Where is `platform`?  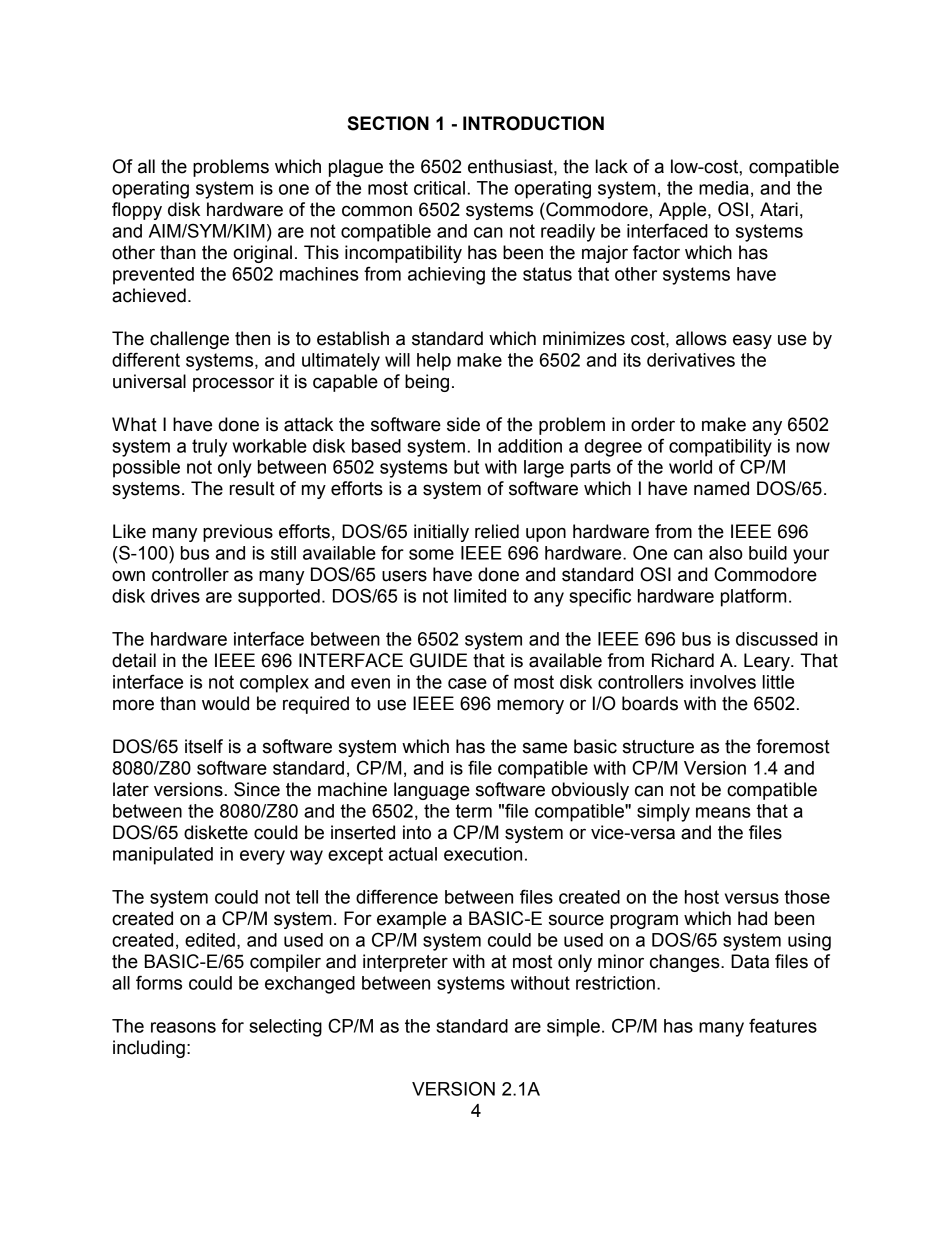 platform is located at coordinates (754, 597).
